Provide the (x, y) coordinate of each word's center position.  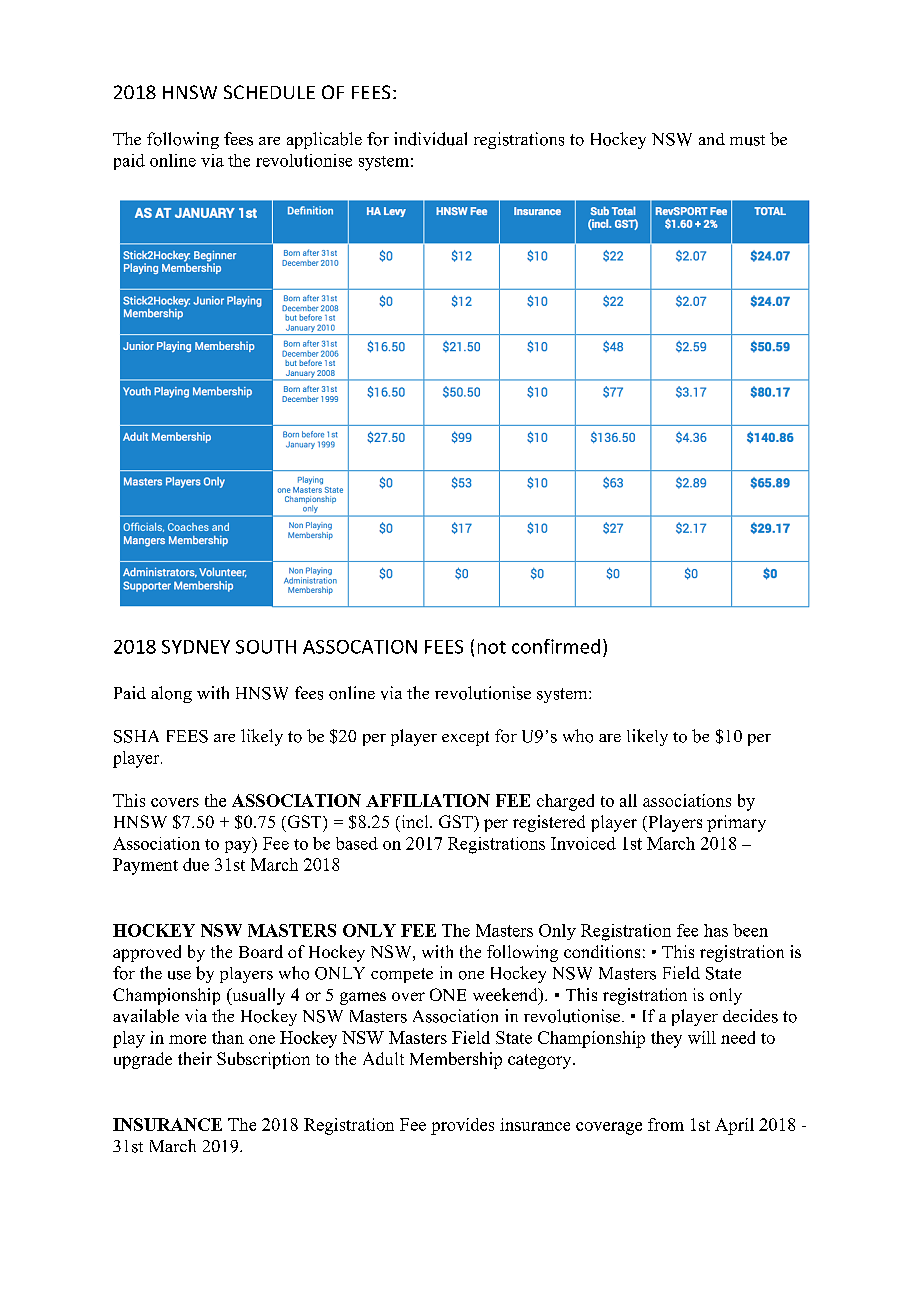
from (666, 1124)
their (195, 1058)
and (712, 139)
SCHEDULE (269, 92)
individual (430, 139)
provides (462, 1126)
